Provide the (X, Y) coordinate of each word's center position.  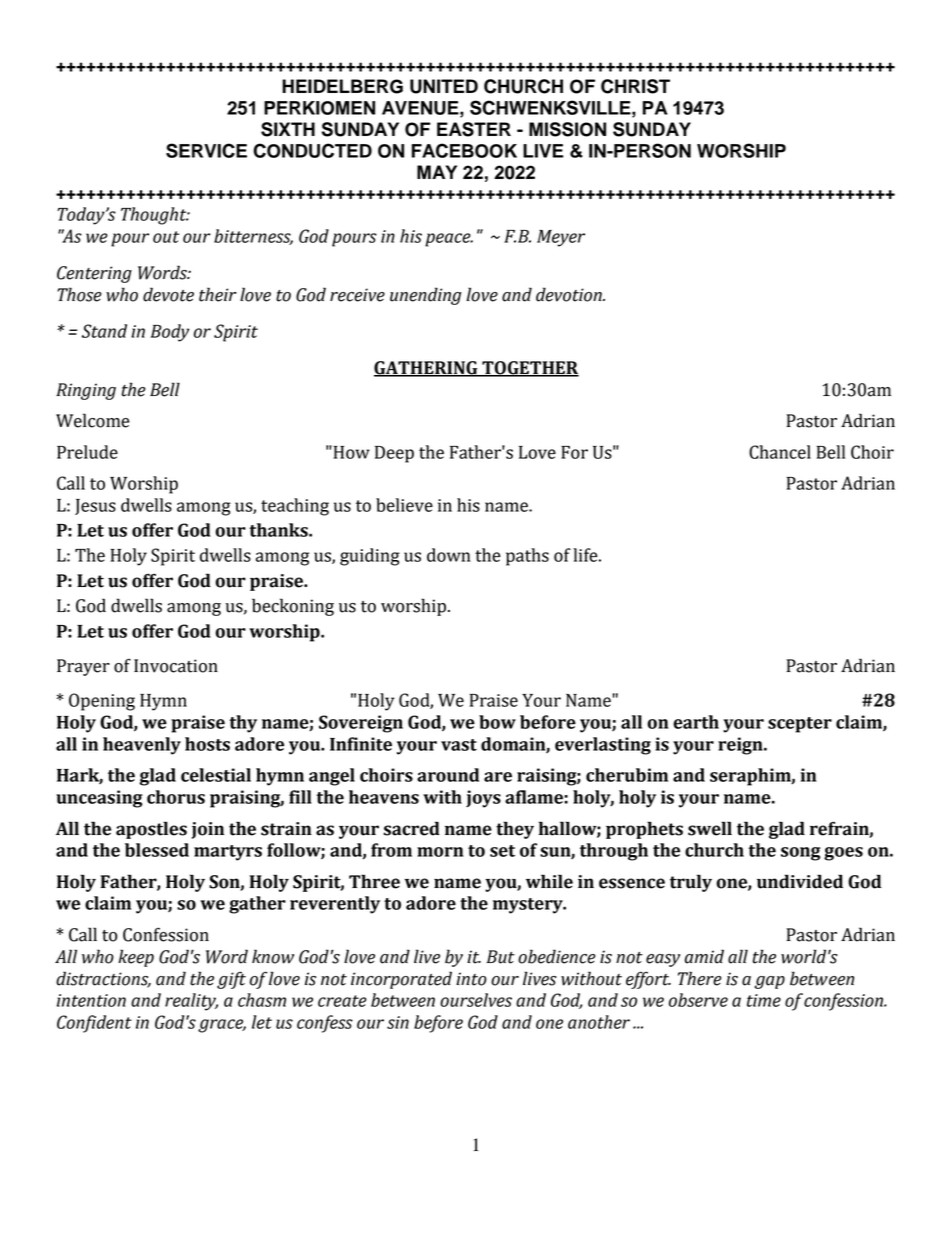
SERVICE (206, 150)
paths (527, 557)
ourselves (476, 1000)
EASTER (474, 129)
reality (191, 1002)
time (764, 1000)
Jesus (95, 507)
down (449, 555)
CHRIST (635, 86)
